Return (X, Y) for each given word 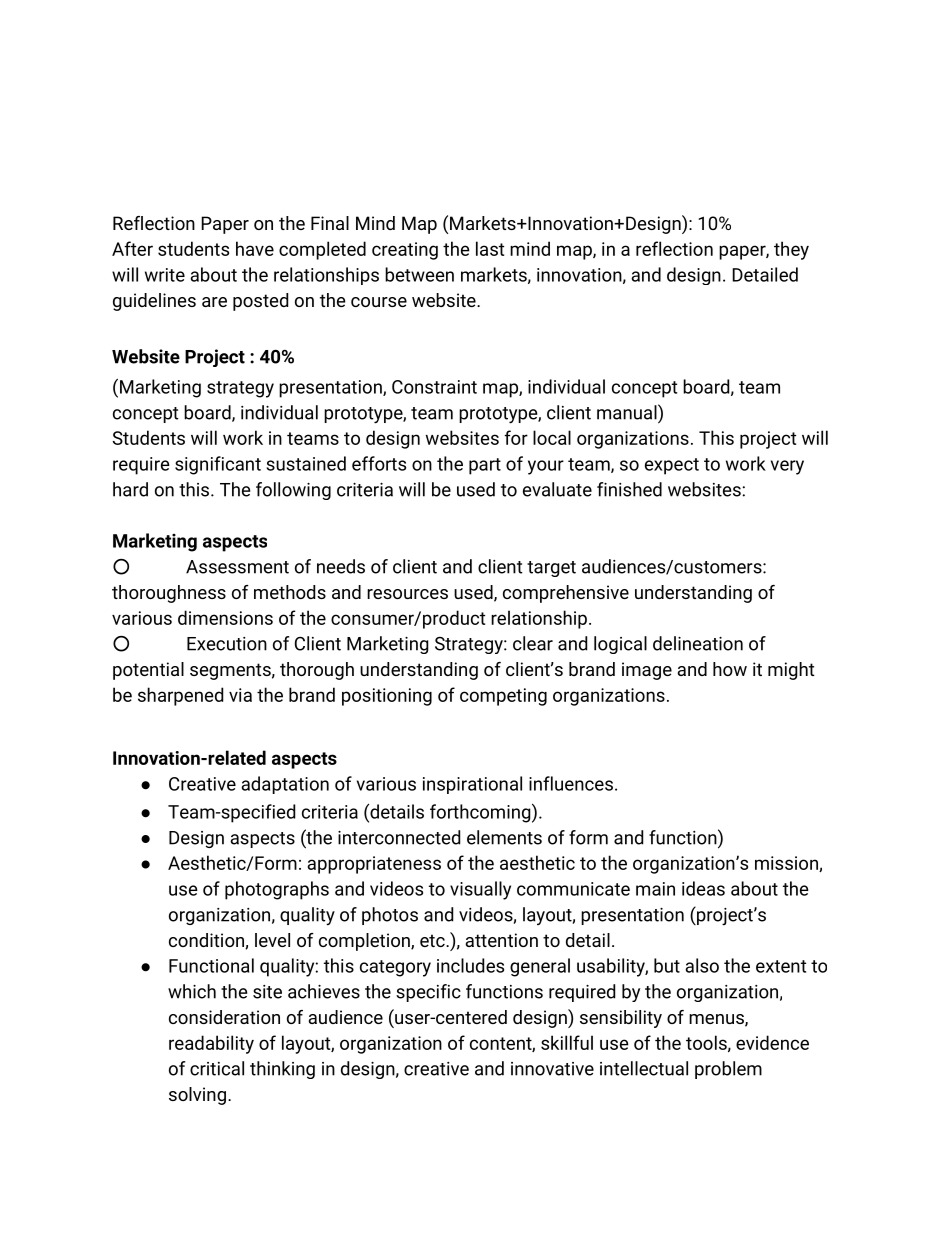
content (501, 1044)
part (485, 466)
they (791, 250)
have (255, 248)
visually (480, 890)
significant (218, 465)
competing (503, 697)
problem (728, 1070)
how (730, 669)
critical (217, 1068)
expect (672, 466)
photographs (277, 890)
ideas (703, 888)
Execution (227, 644)
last (490, 248)
